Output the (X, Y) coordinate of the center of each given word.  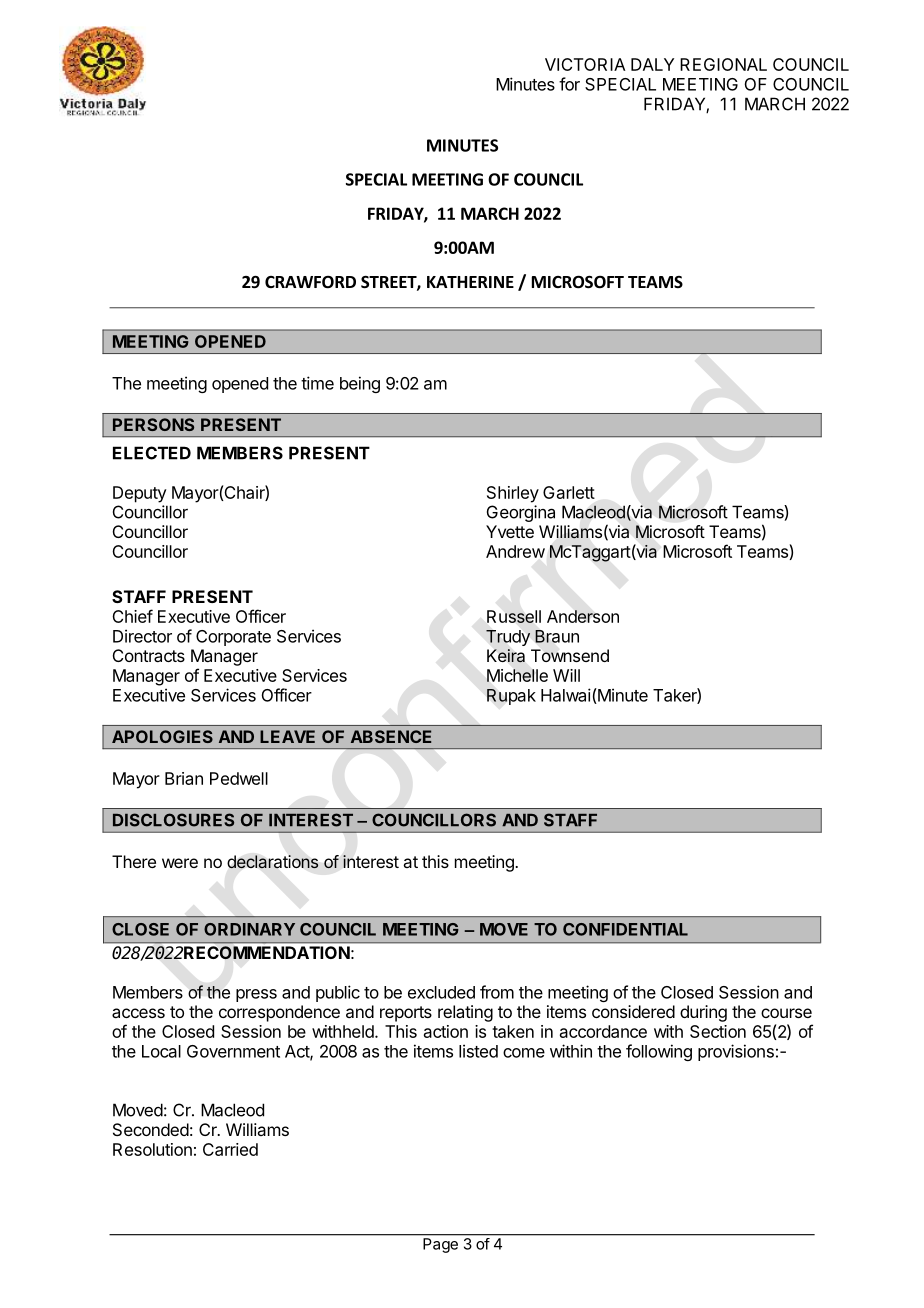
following (659, 1052)
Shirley (513, 494)
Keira (506, 656)
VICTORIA (585, 64)
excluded (441, 992)
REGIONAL (723, 64)
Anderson (583, 616)
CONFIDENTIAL (625, 929)
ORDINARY (249, 929)
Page (440, 1245)
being (360, 384)
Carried (230, 1149)
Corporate (233, 638)
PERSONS (153, 424)
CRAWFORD (310, 282)
